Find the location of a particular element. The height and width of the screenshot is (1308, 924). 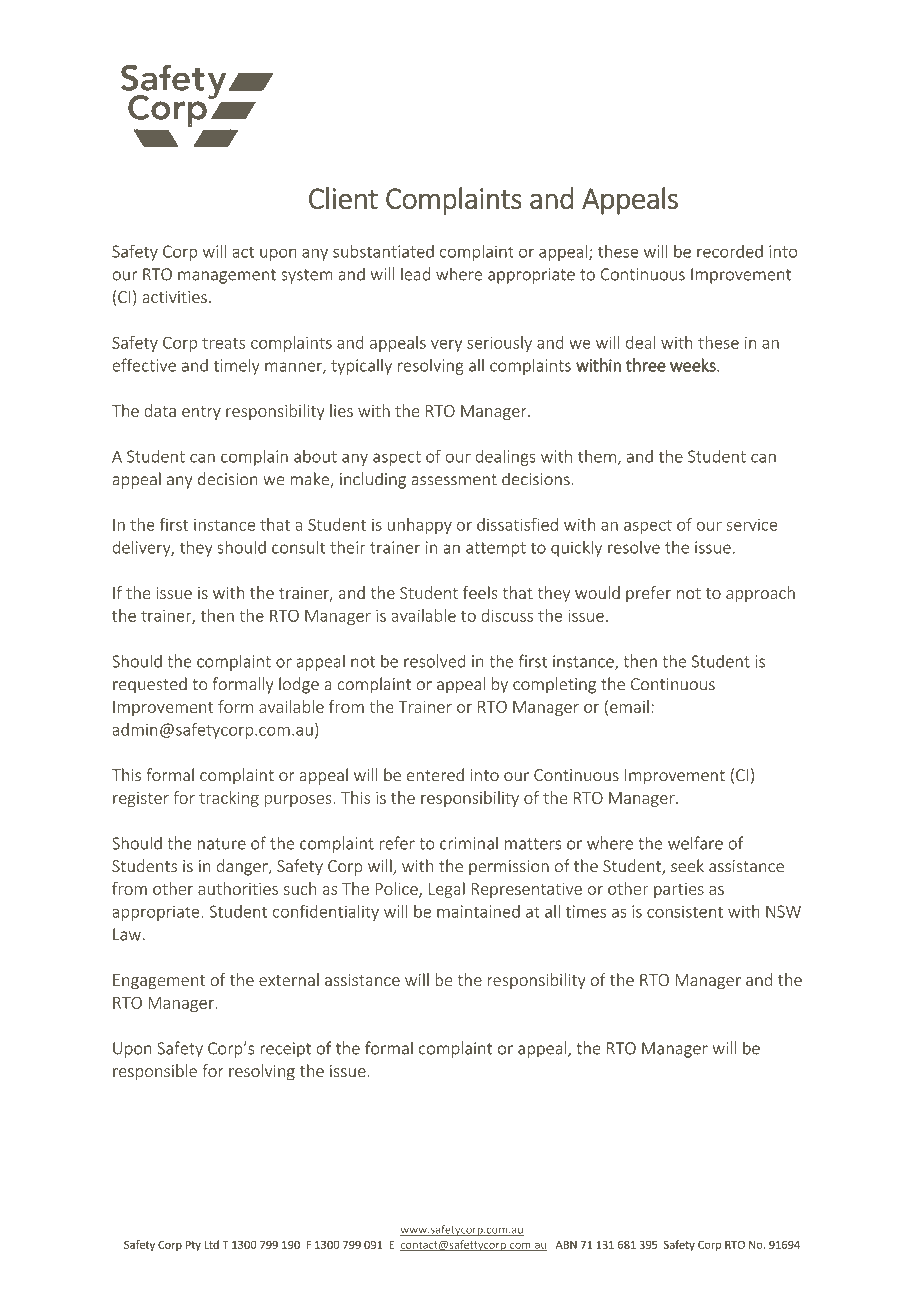

email is located at coordinates (629, 706).
